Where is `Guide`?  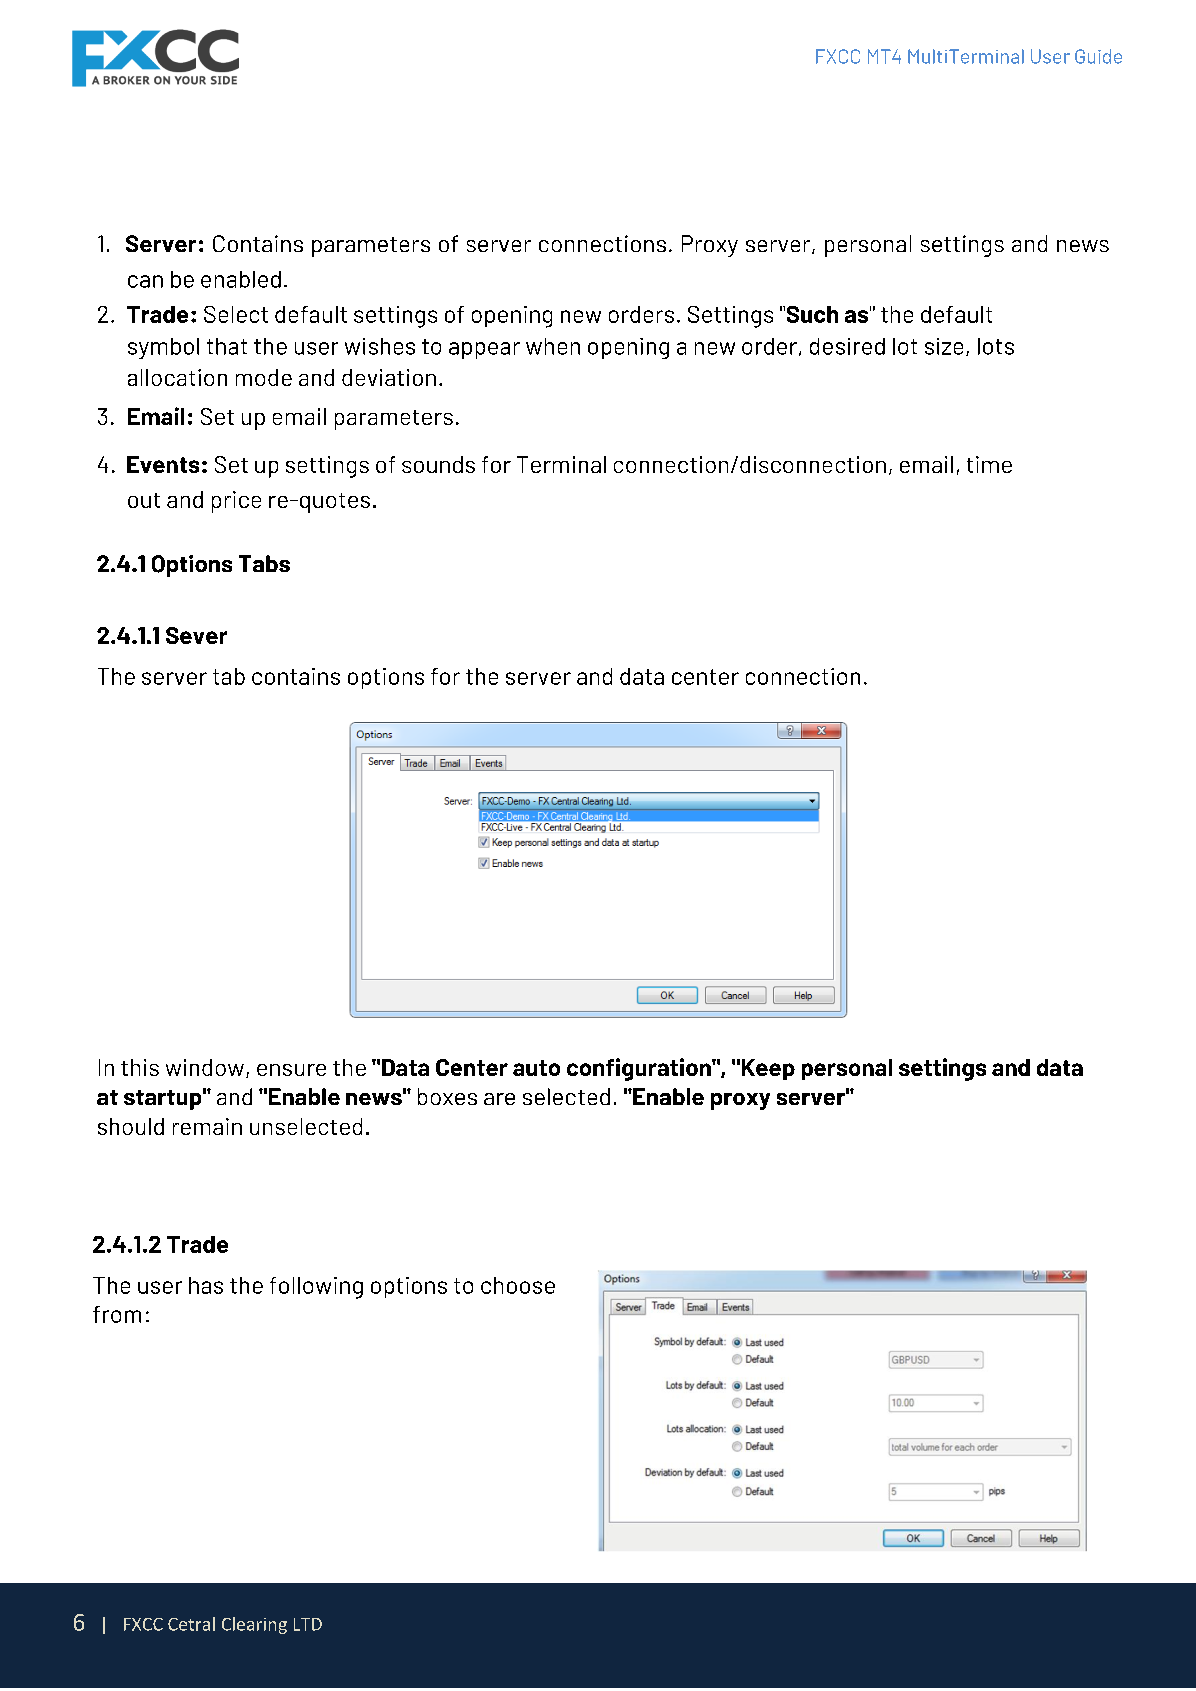
Guide is located at coordinates (1098, 56).
